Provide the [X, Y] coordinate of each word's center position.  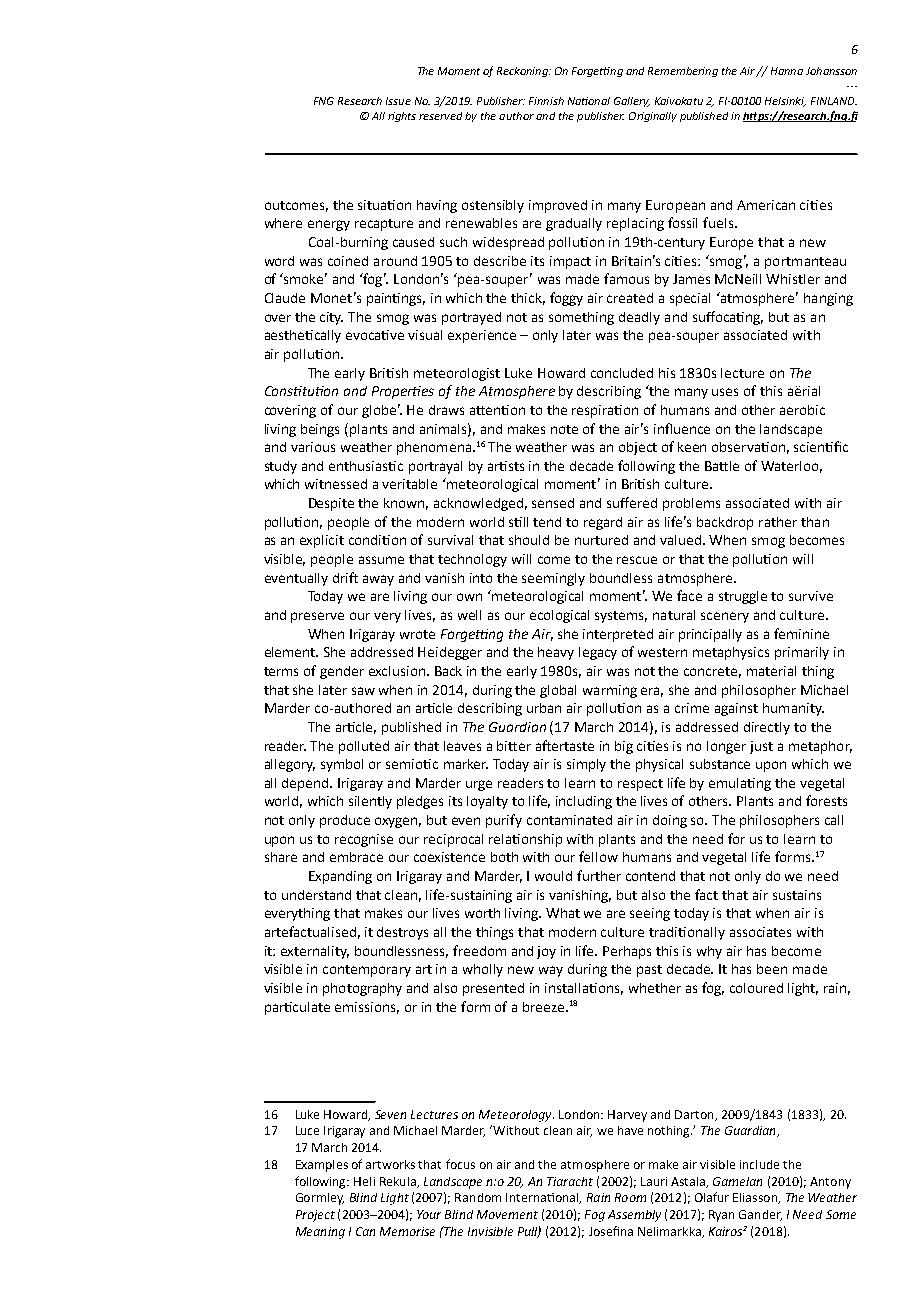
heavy [556, 653]
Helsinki [785, 102]
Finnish [546, 101]
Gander [760, 1215]
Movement [507, 1214]
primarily [802, 653]
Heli [364, 1181]
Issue [398, 101]
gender [342, 672]
